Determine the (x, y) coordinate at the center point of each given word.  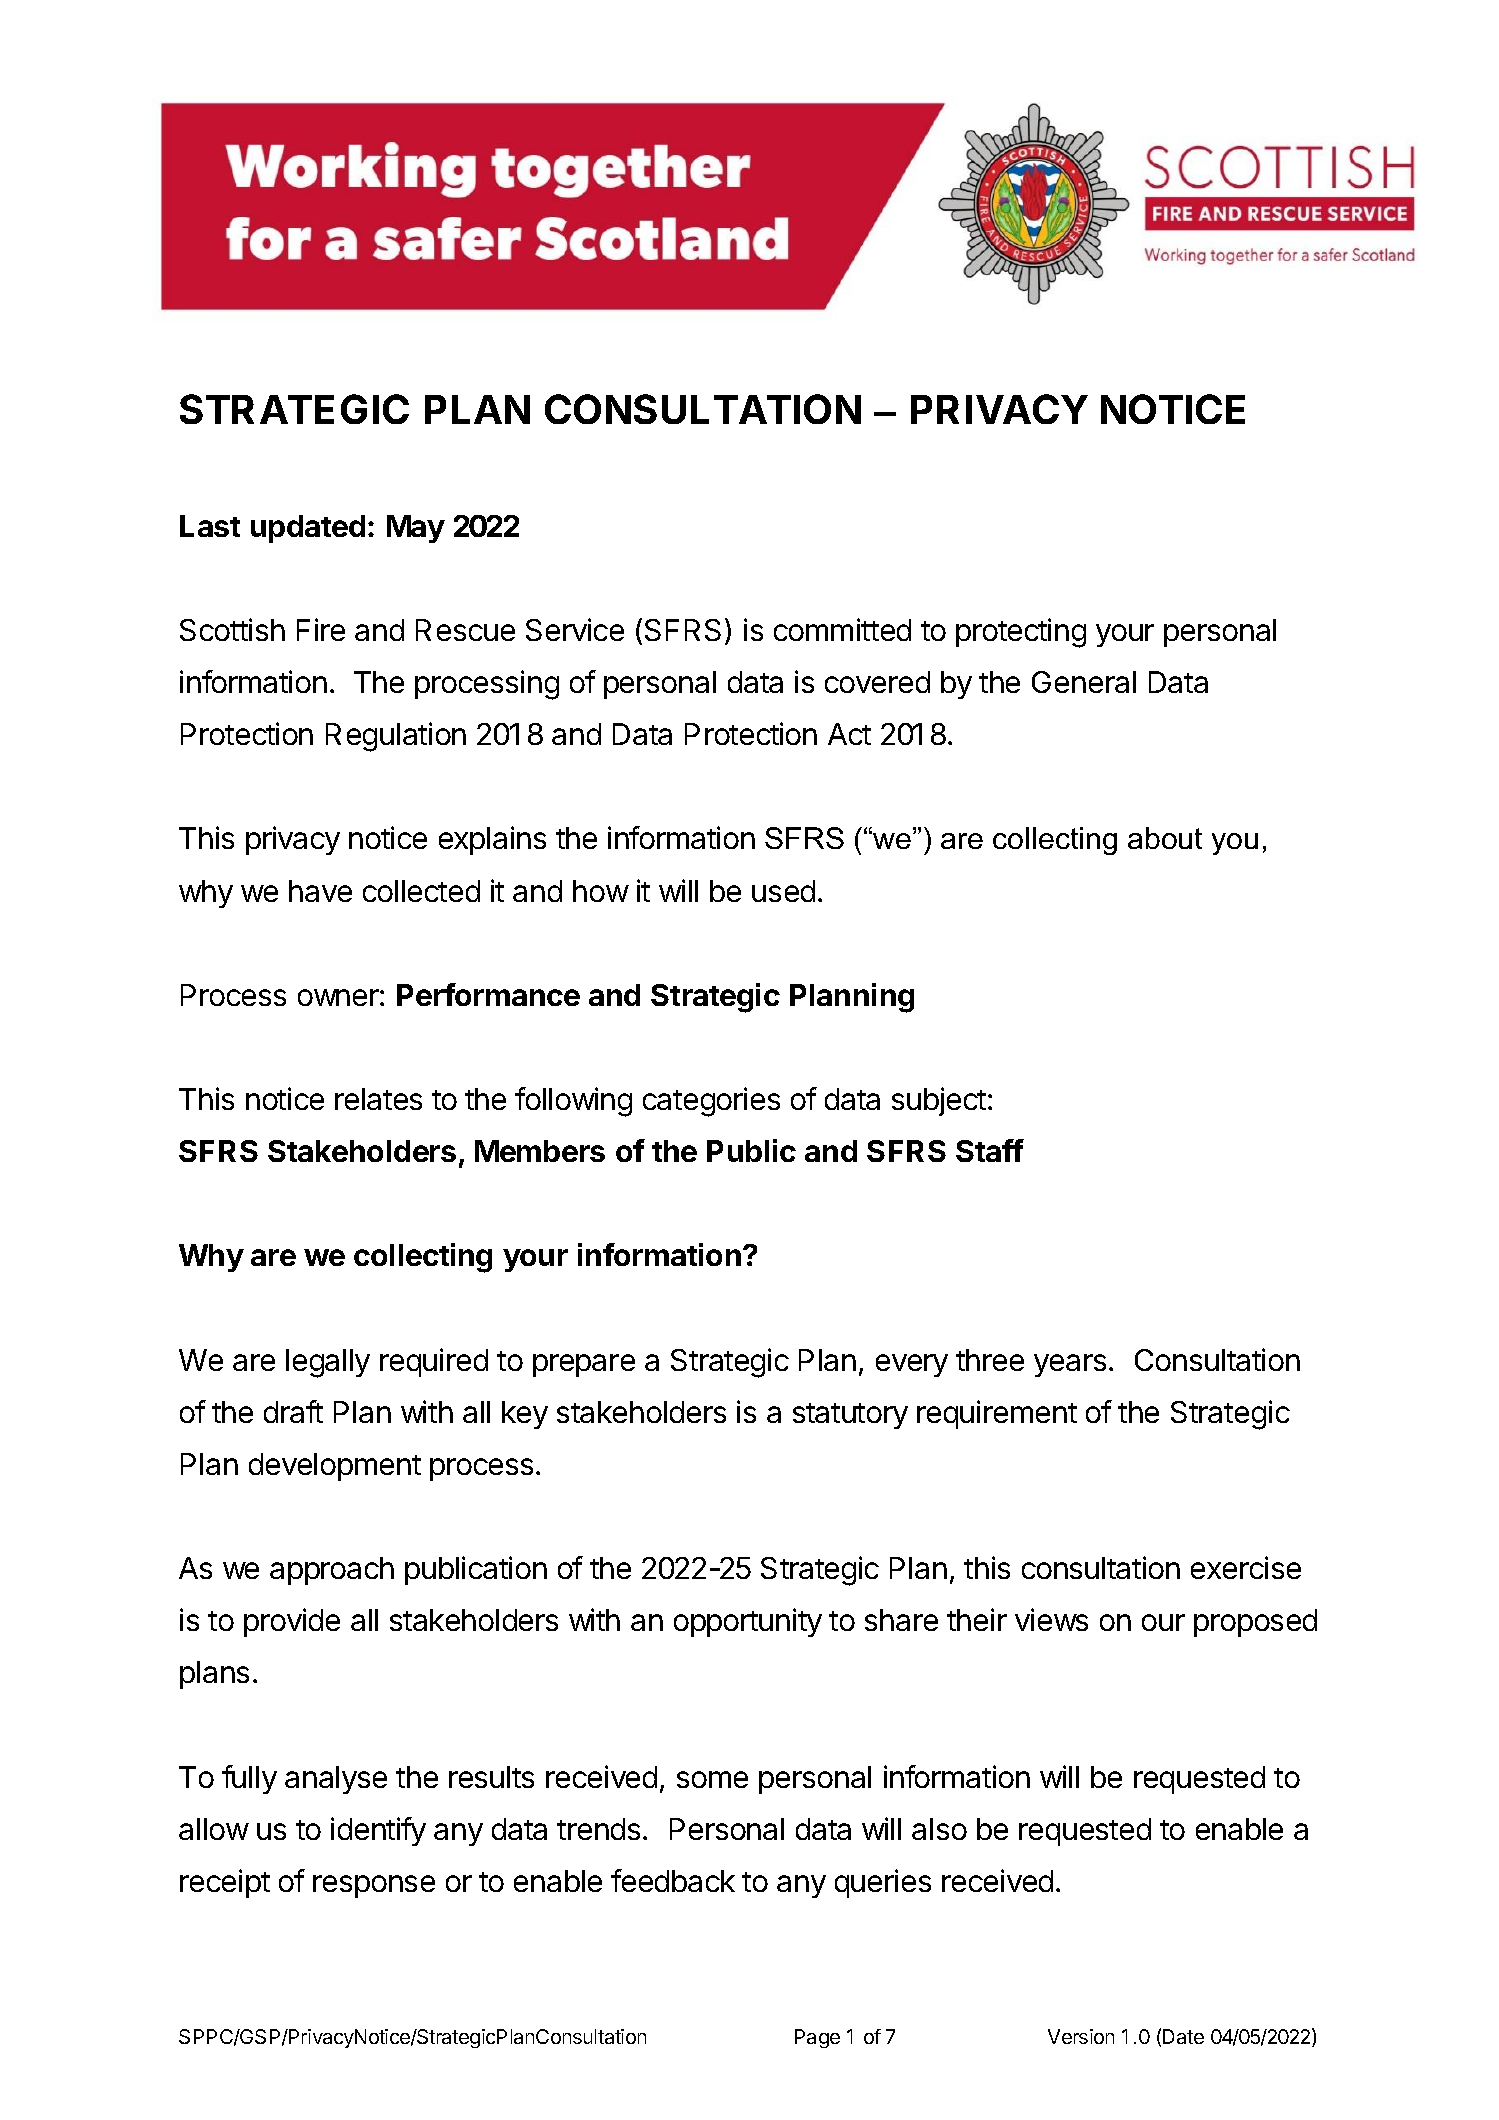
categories (711, 1102)
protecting (1021, 633)
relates (378, 1099)
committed (842, 629)
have (320, 891)
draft (293, 1411)
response (374, 1886)
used (783, 891)
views (1051, 1619)
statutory (850, 1416)
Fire (321, 629)
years (1070, 1365)
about (1165, 838)
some (712, 1779)
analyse (336, 1780)
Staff (990, 1150)
